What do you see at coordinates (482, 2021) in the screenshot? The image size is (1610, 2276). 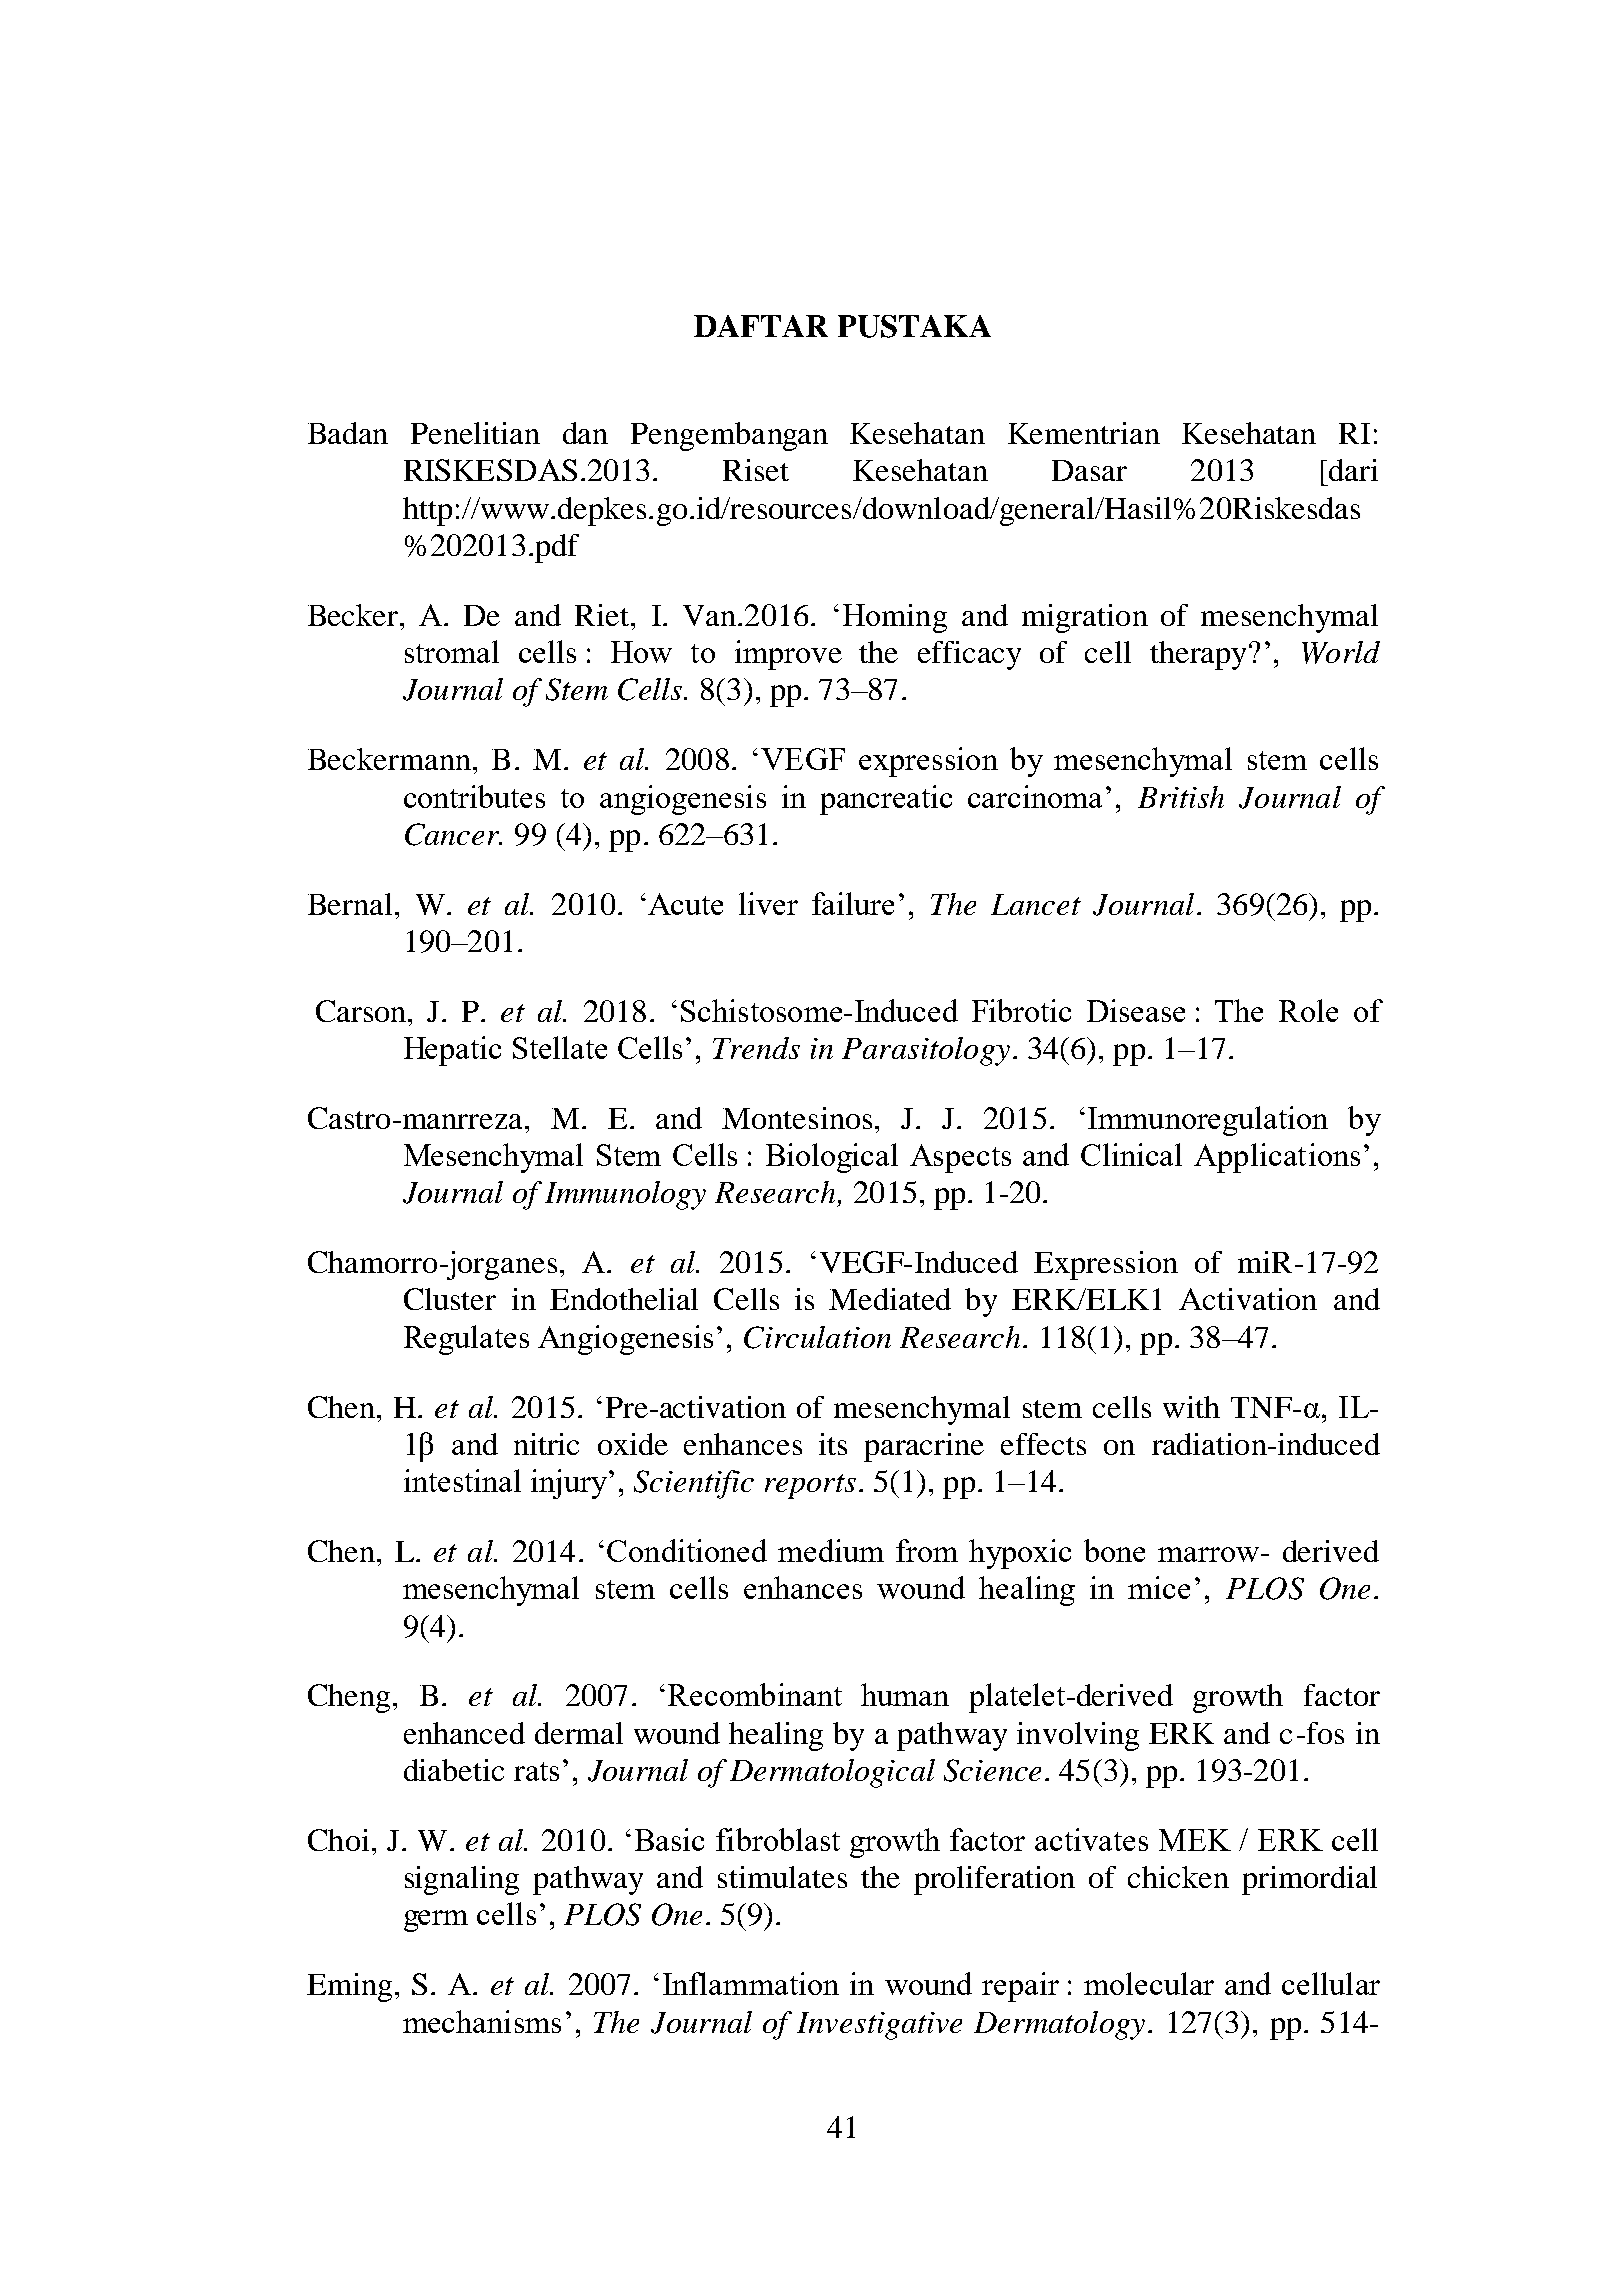 I see `mechanisms` at bounding box center [482, 2021].
